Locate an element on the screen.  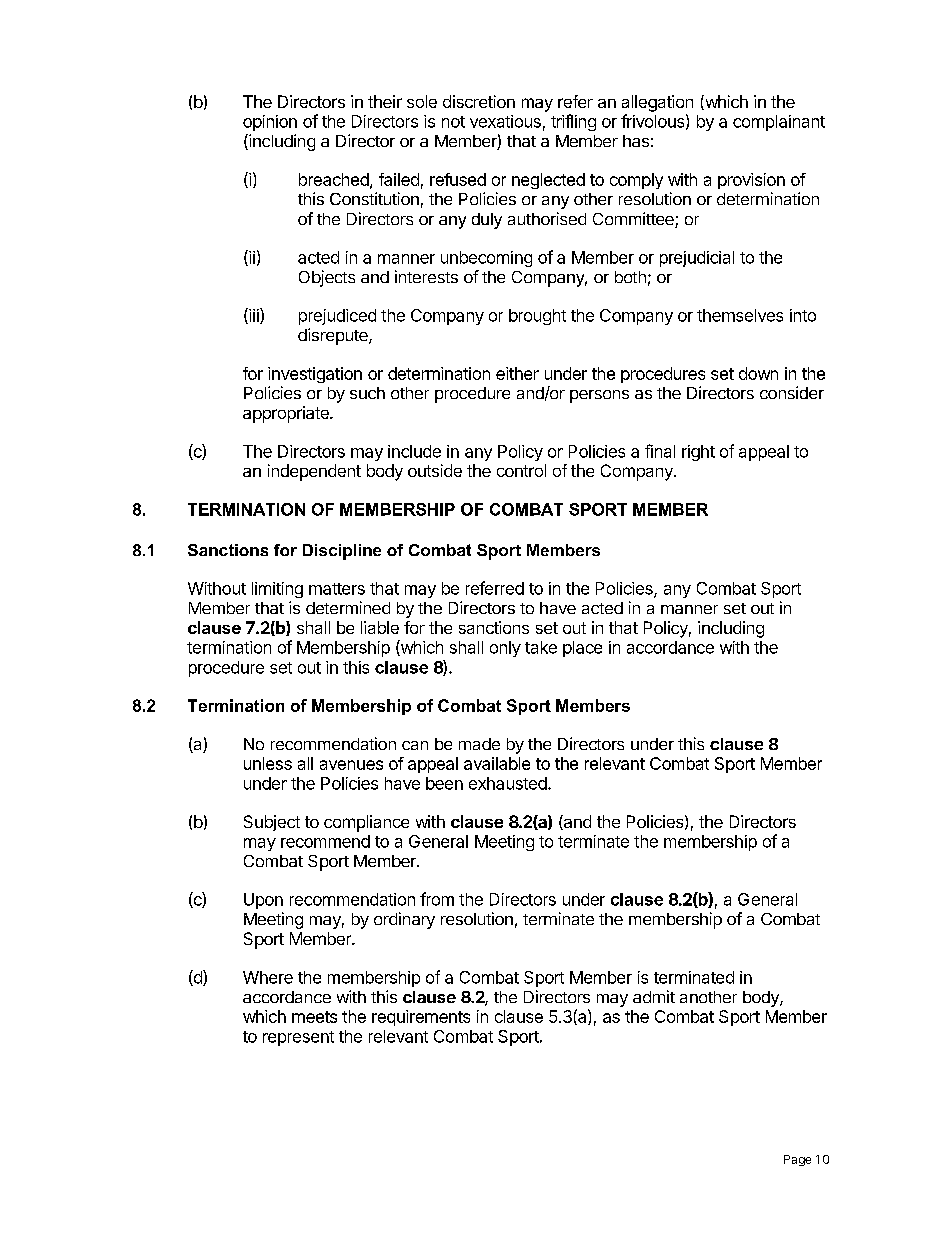
admit is located at coordinates (654, 996).
